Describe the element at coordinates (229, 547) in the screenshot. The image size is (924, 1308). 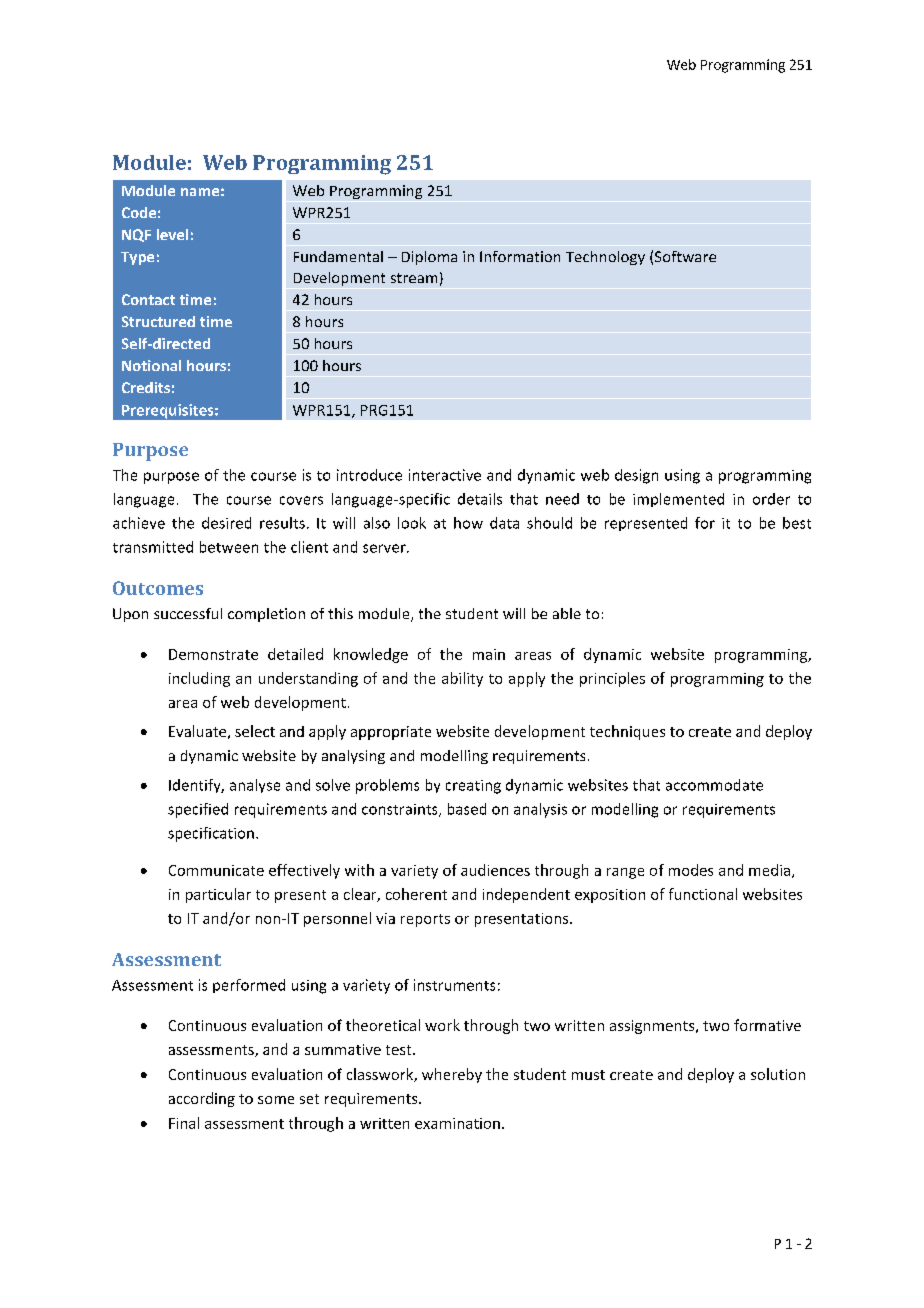
I see `between` at that location.
